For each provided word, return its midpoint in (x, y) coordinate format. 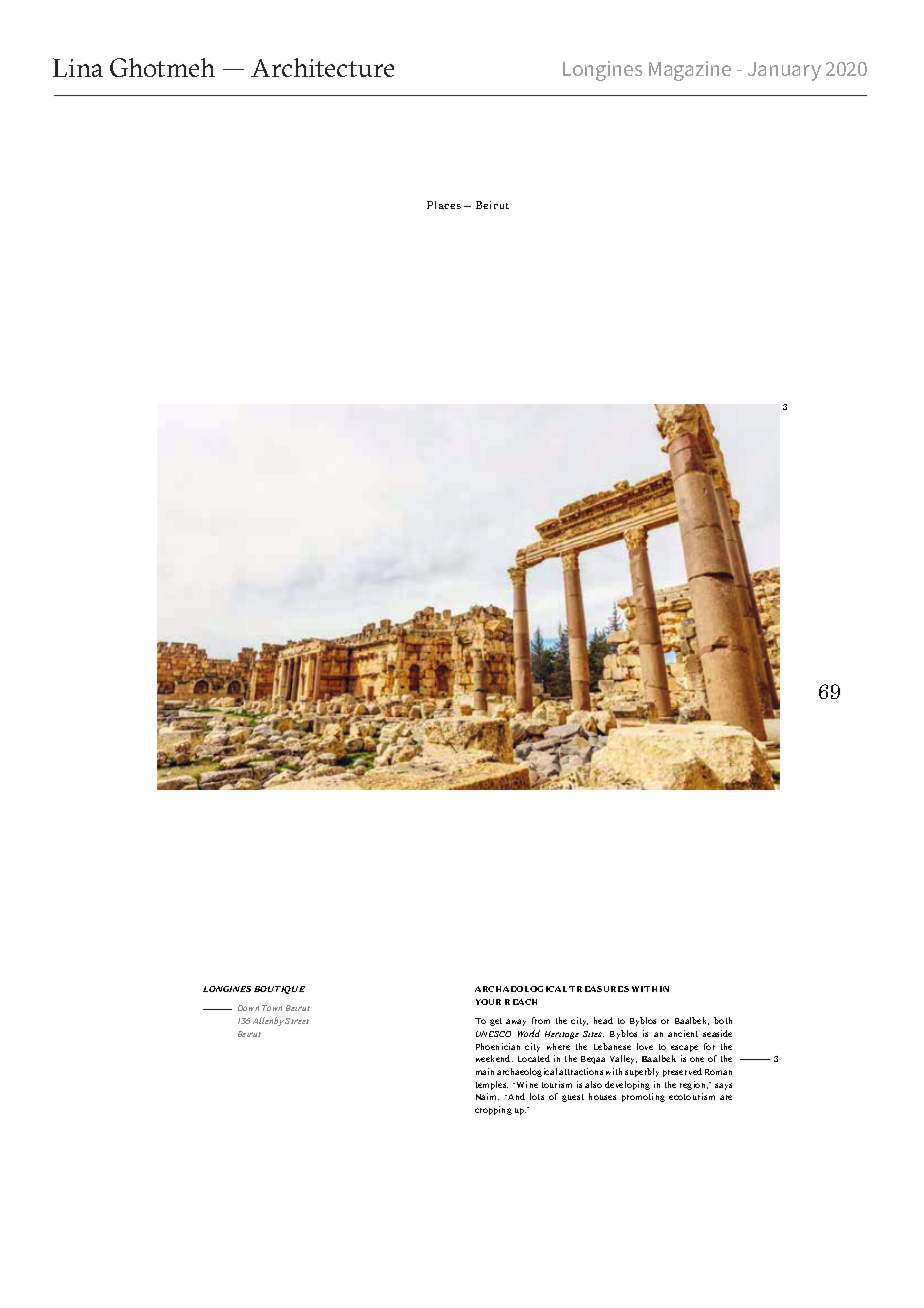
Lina (78, 67)
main (485, 1071)
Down (248, 1008)
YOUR (488, 1002)
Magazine (690, 71)
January (784, 71)
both (723, 1020)
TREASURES (599, 989)
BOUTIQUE (279, 990)
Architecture (322, 67)
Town (272, 1008)
